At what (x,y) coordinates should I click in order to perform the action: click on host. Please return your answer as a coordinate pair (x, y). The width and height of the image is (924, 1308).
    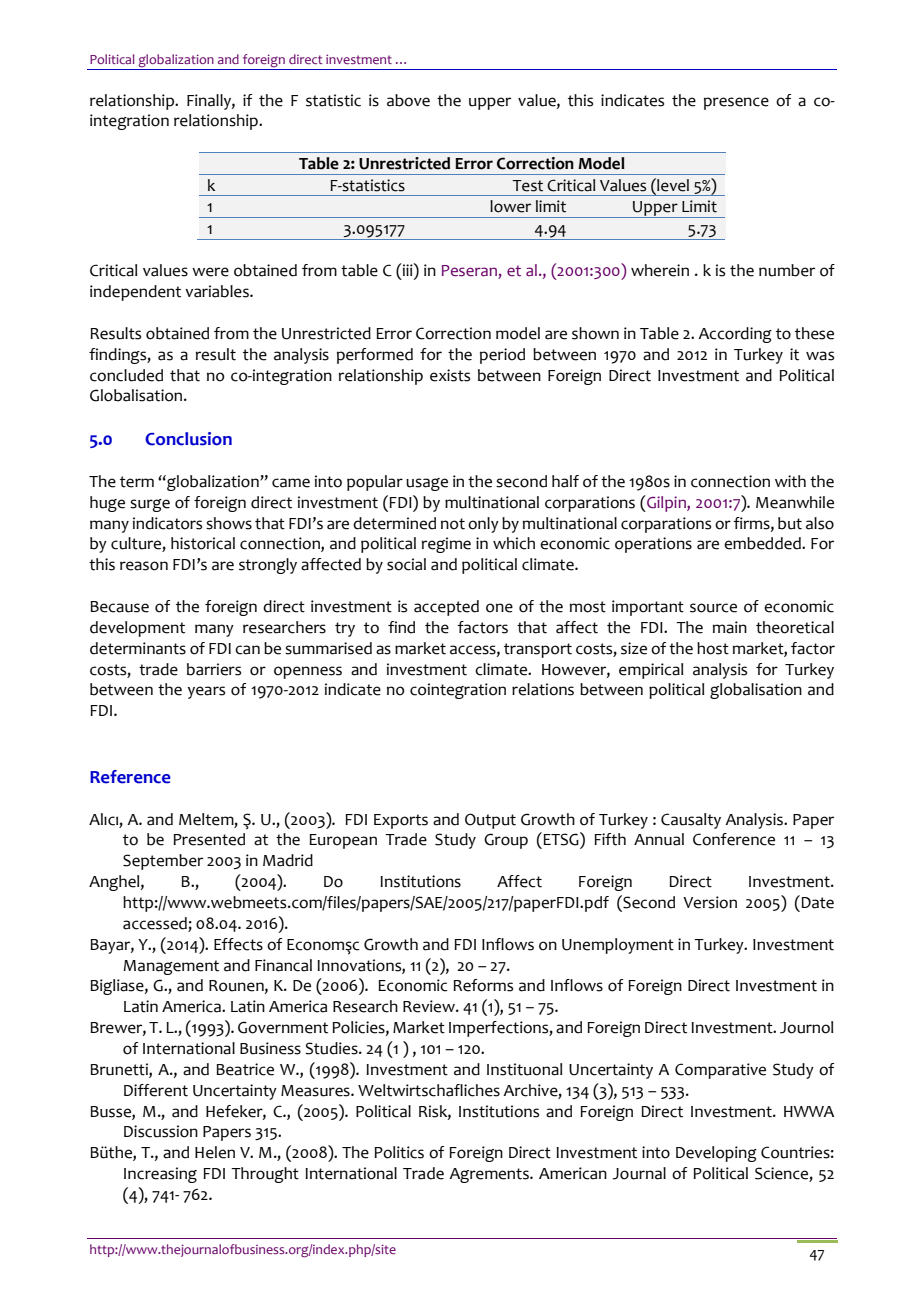
    Looking at the image, I should click on (713, 648).
